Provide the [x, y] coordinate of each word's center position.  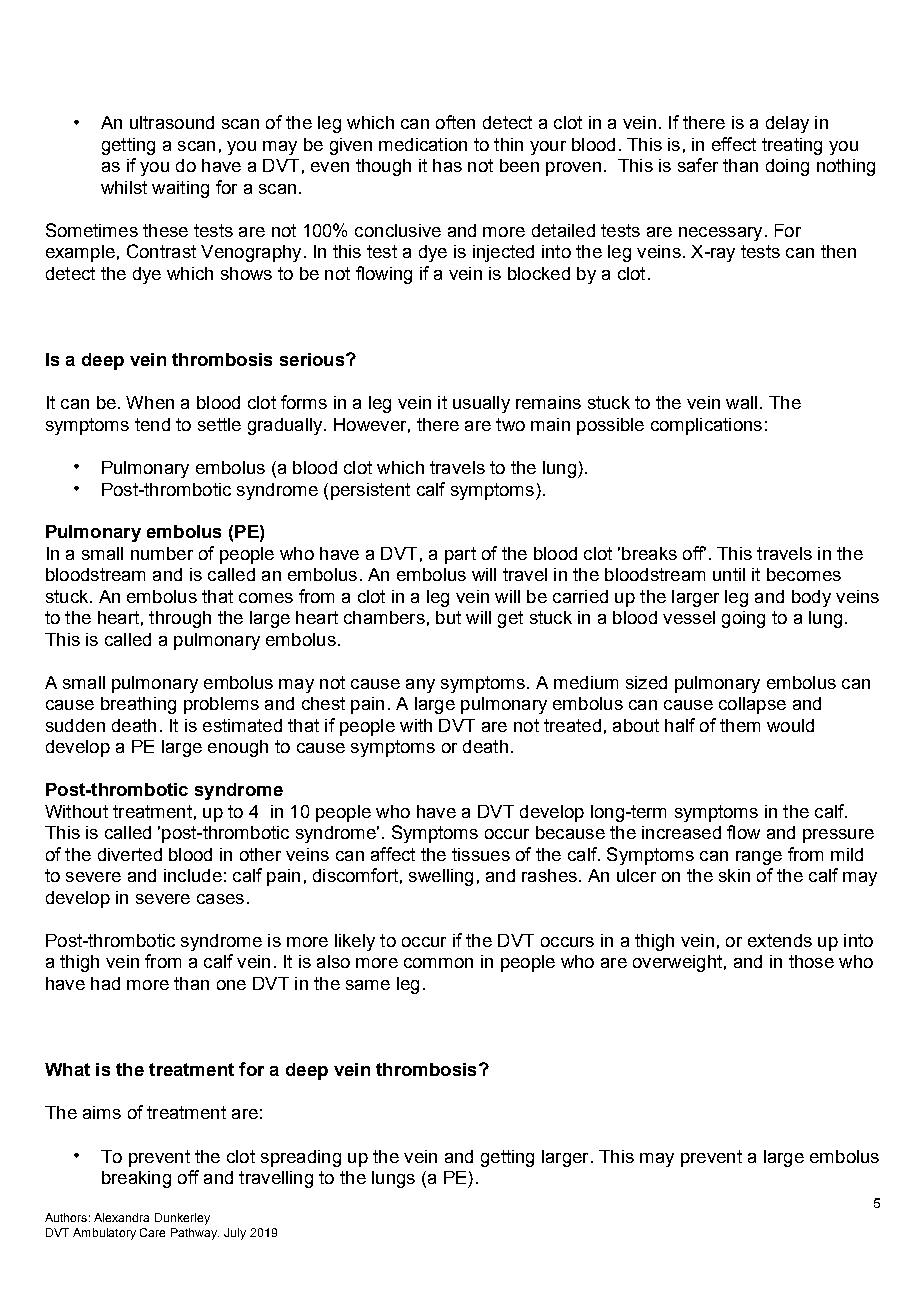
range [759, 858]
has [447, 165]
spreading [301, 1158]
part [460, 555]
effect [734, 144]
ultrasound [172, 122]
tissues [481, 854]
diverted [130, 854]
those [811, 961]
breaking [136, 1179]
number [162, 553]
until [729, 574]
